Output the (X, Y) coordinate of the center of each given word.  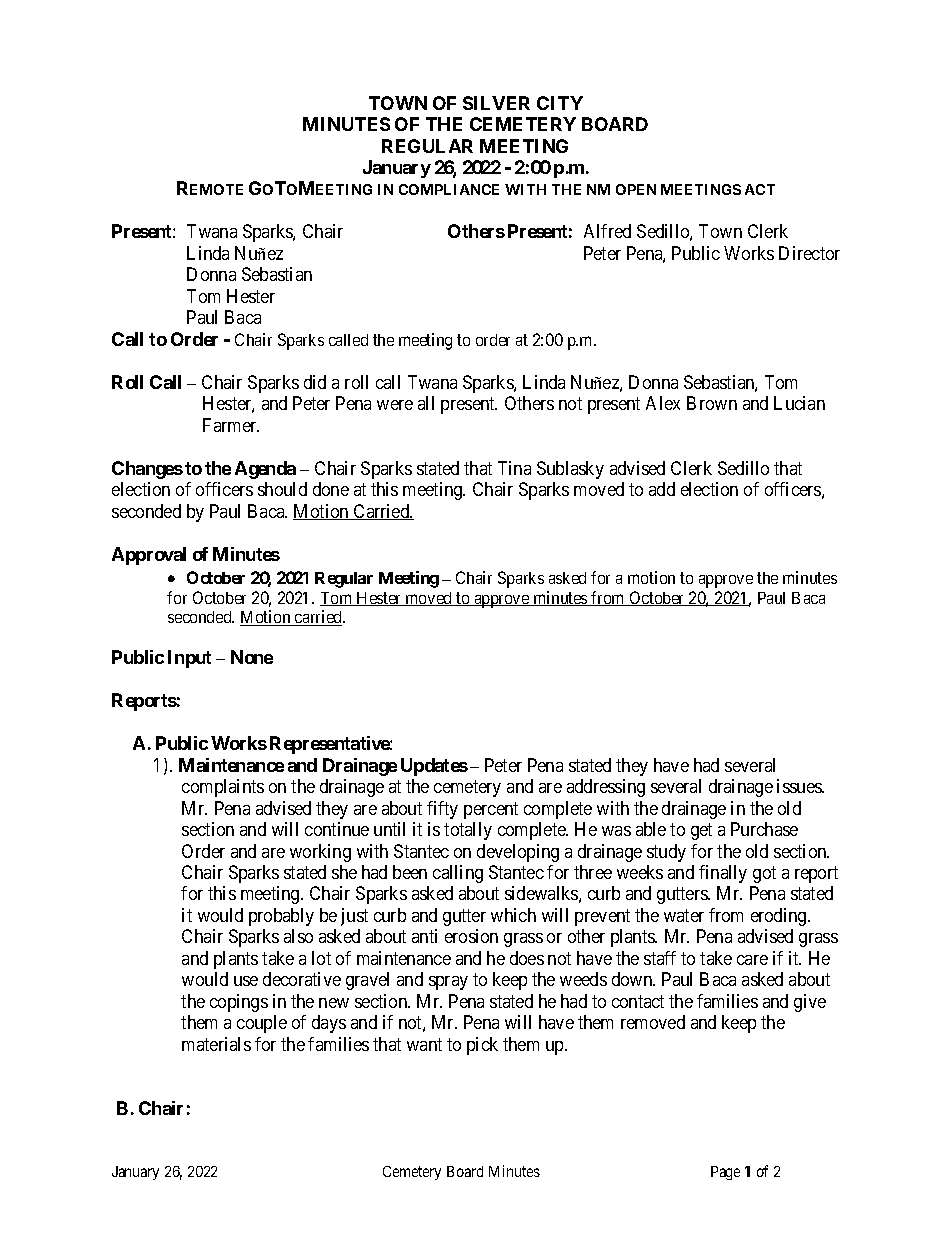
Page (725, 1173)
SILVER (496, 103)
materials (216, 1044)
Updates (434, 767)
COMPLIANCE (449, 189)
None (252, 657)
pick (482, 1046)
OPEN (636, 189)
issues (800, 786)
